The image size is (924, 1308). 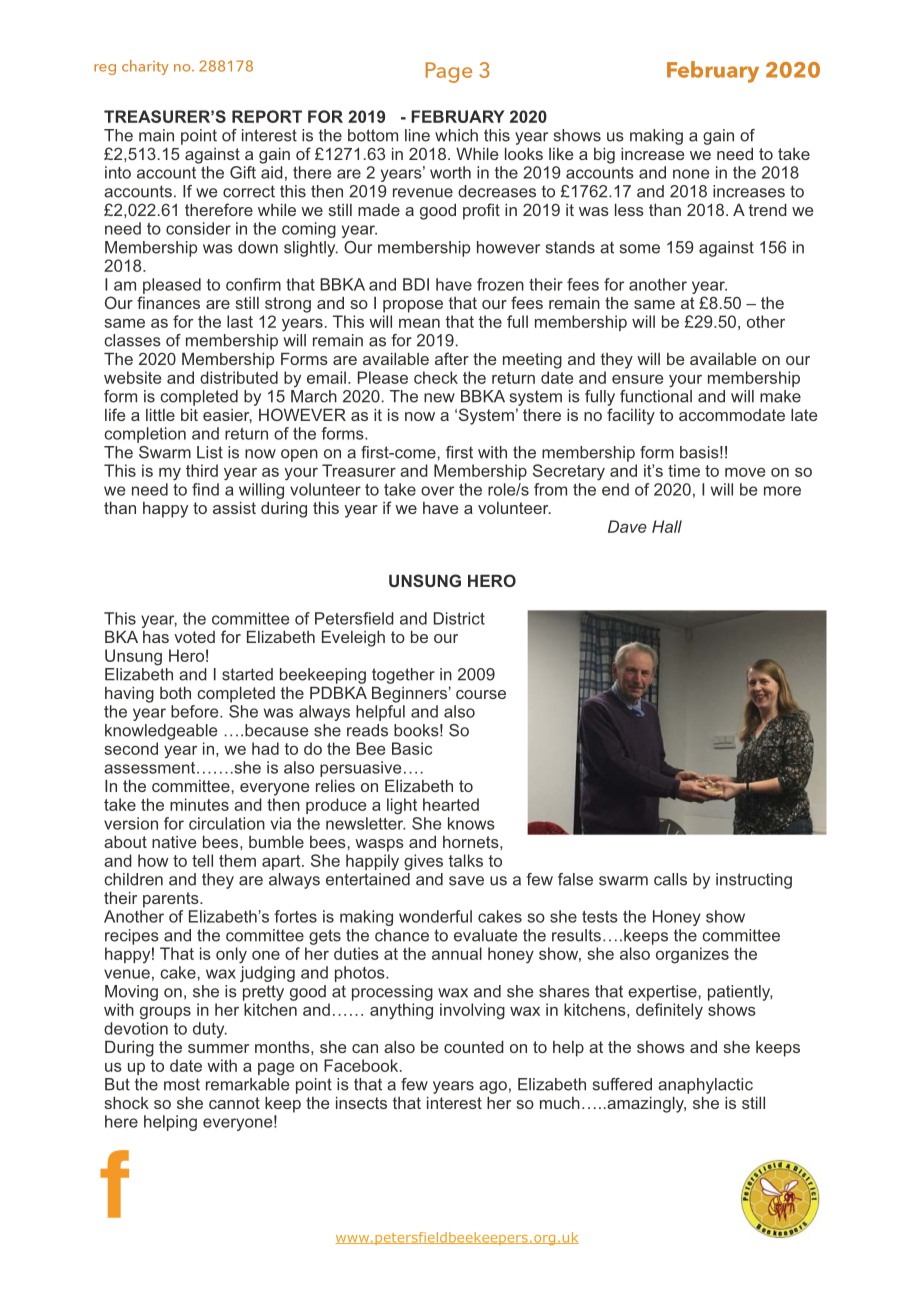 I want to click on knows, so click(x=471, y=823).
